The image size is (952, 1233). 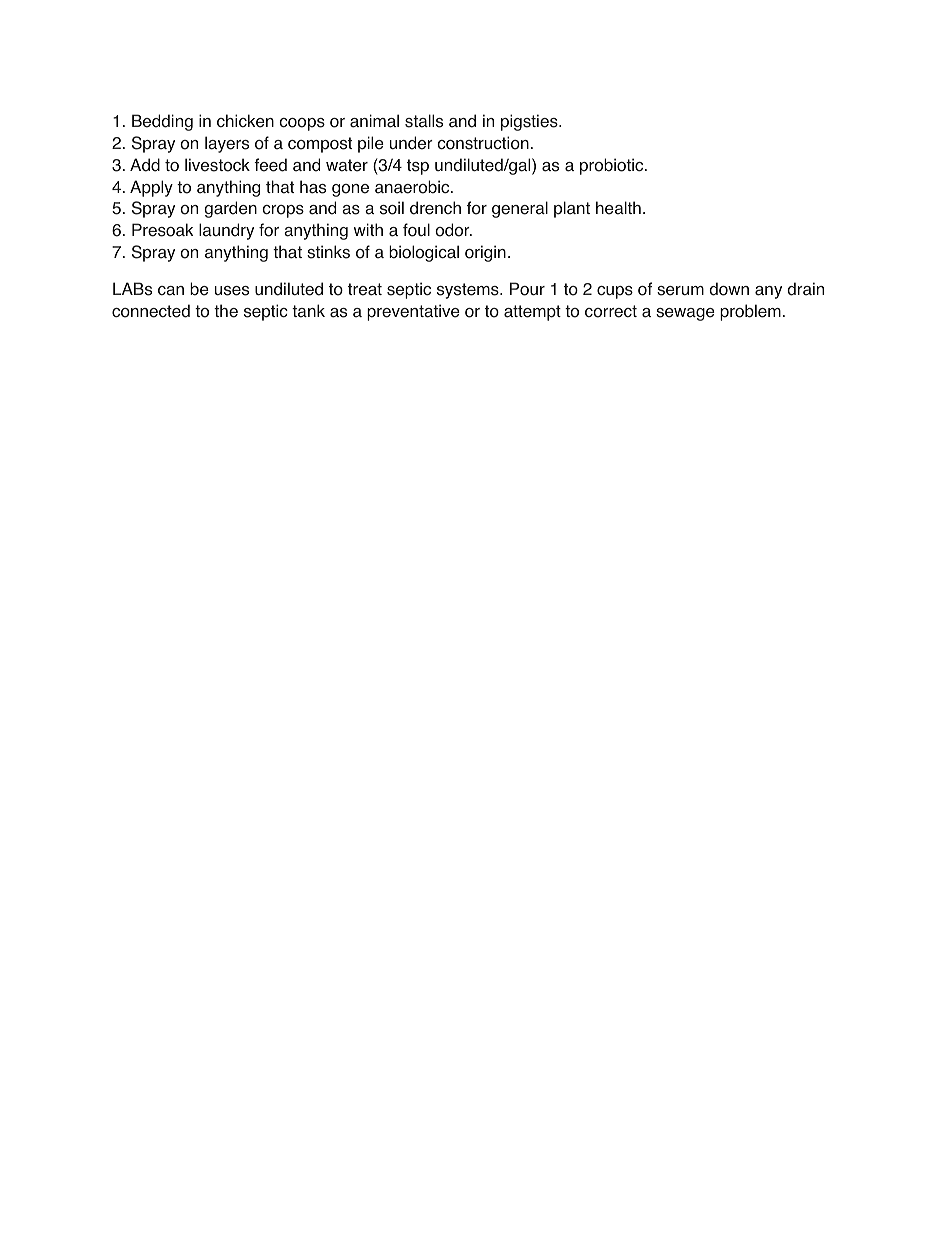 What do you see at coordinates (532, 313) in the screenshot?
I see `attempt` at bounding box center [532, 313].
